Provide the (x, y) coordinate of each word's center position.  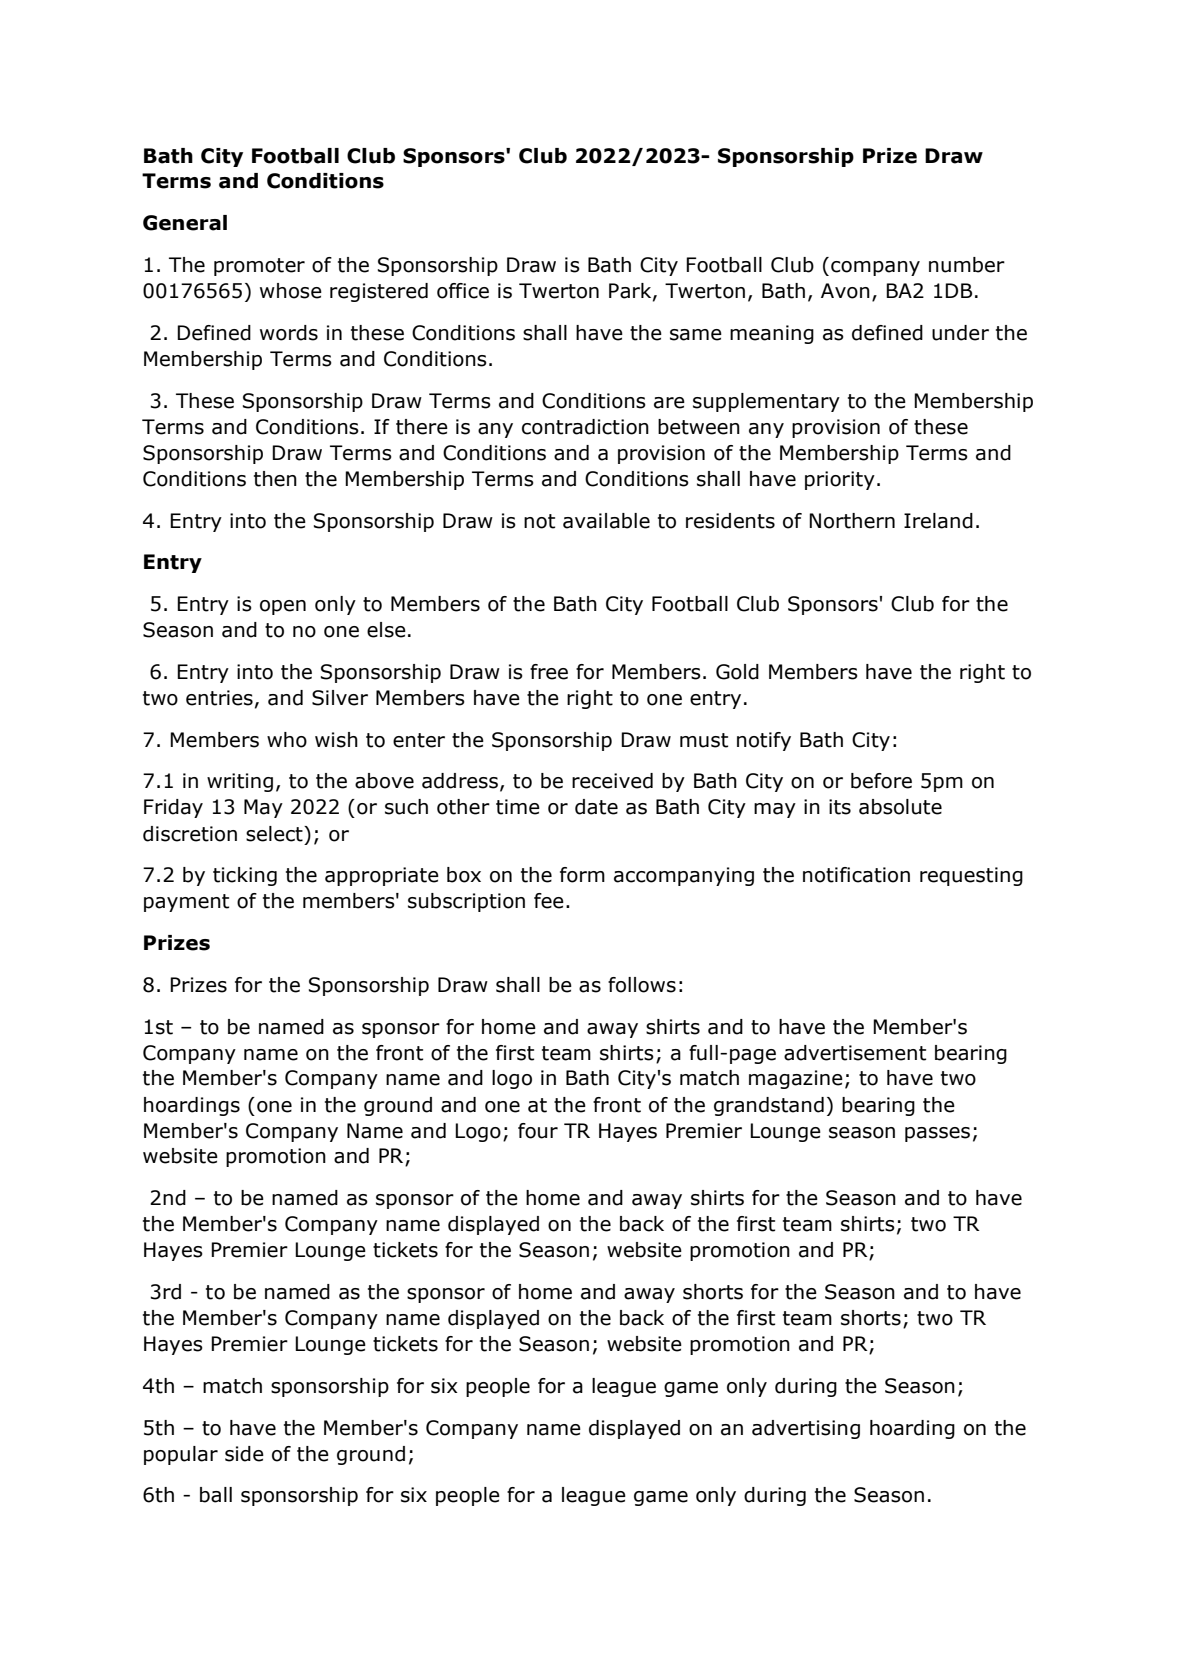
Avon (845, 291)
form (582, 875)
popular (181, 1455)
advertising (806, 1429)
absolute (900, 807)
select (275, 834)
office (463, 291)
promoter (259, 267)
